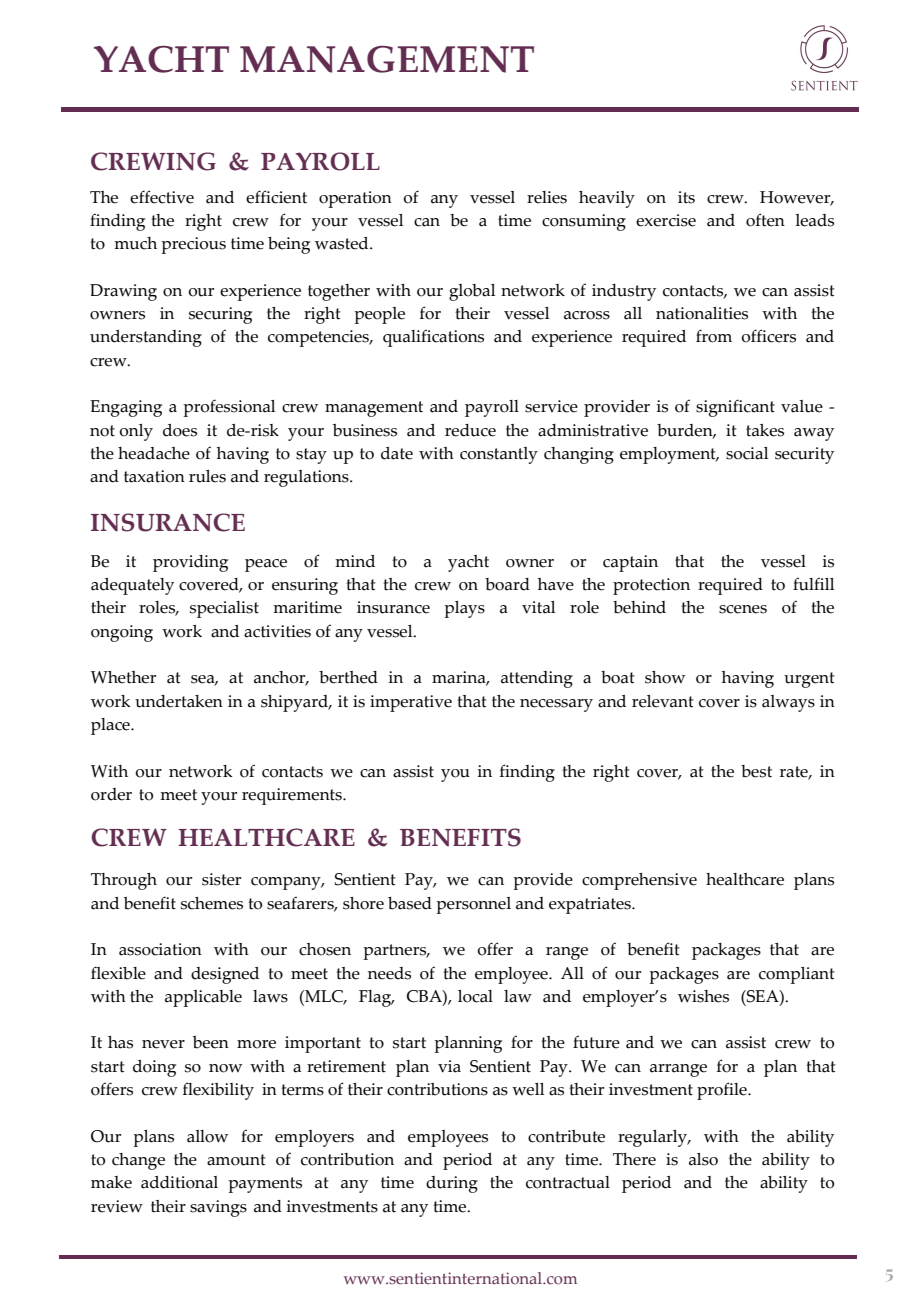 Image resolution: width=924 pixels, height=1308 pixels. What do you see at coordinates (472, 292) in the page?
I see `global` at bounding box center [472, 292].
